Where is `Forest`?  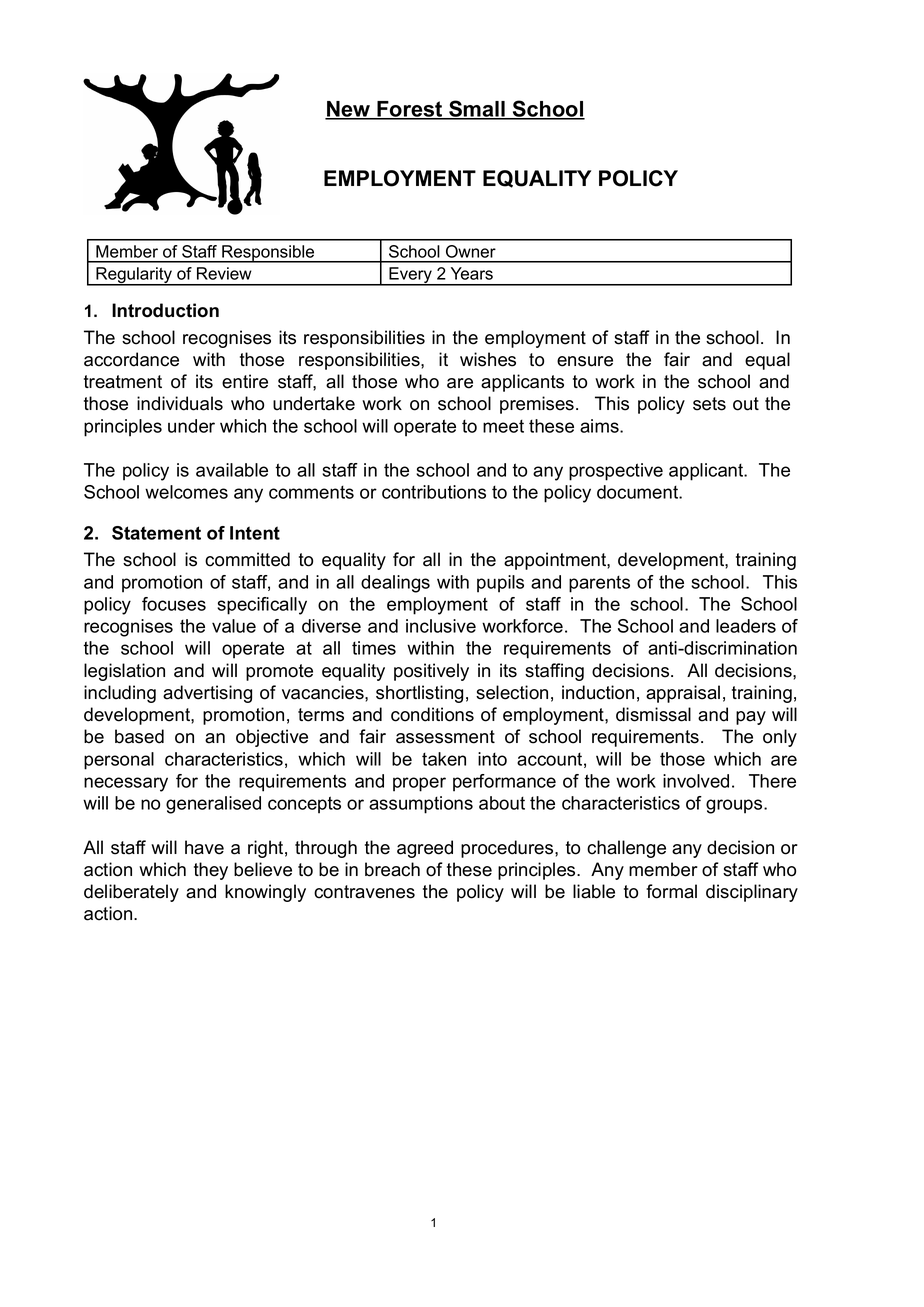
Forest is located at coordinates (410, 110).
